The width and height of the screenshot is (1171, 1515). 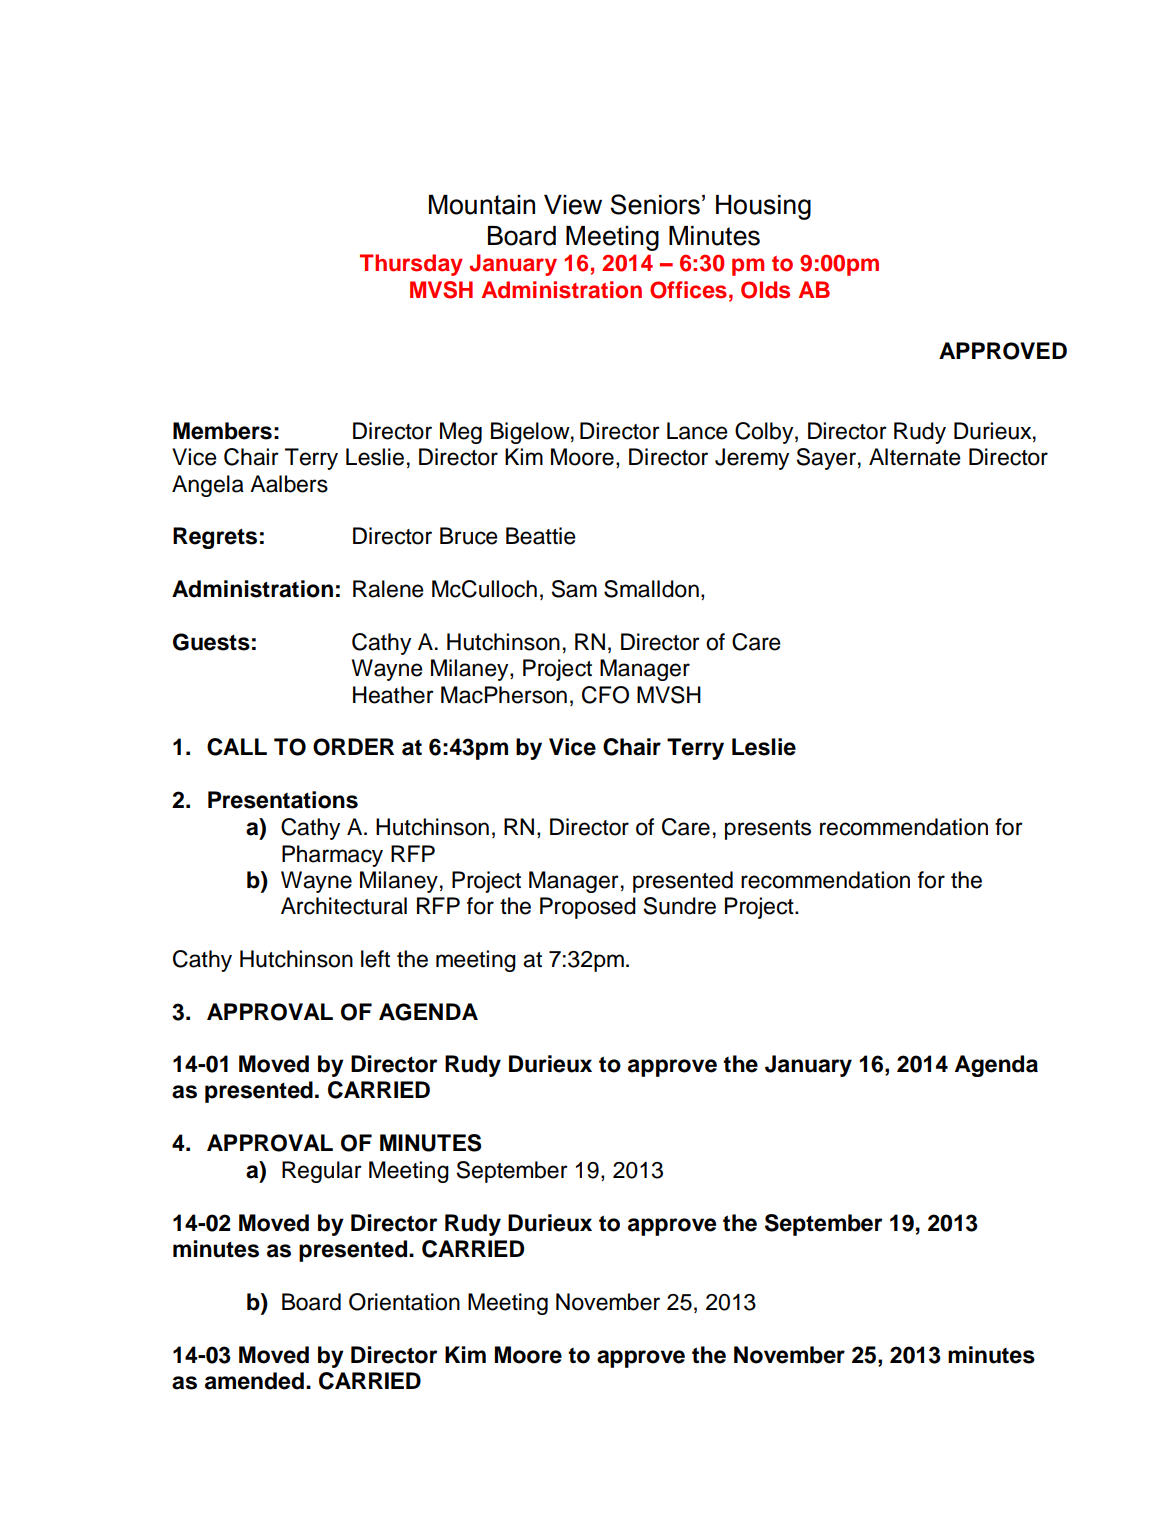 I want to click on CFO, so click(x=605, y=695).
